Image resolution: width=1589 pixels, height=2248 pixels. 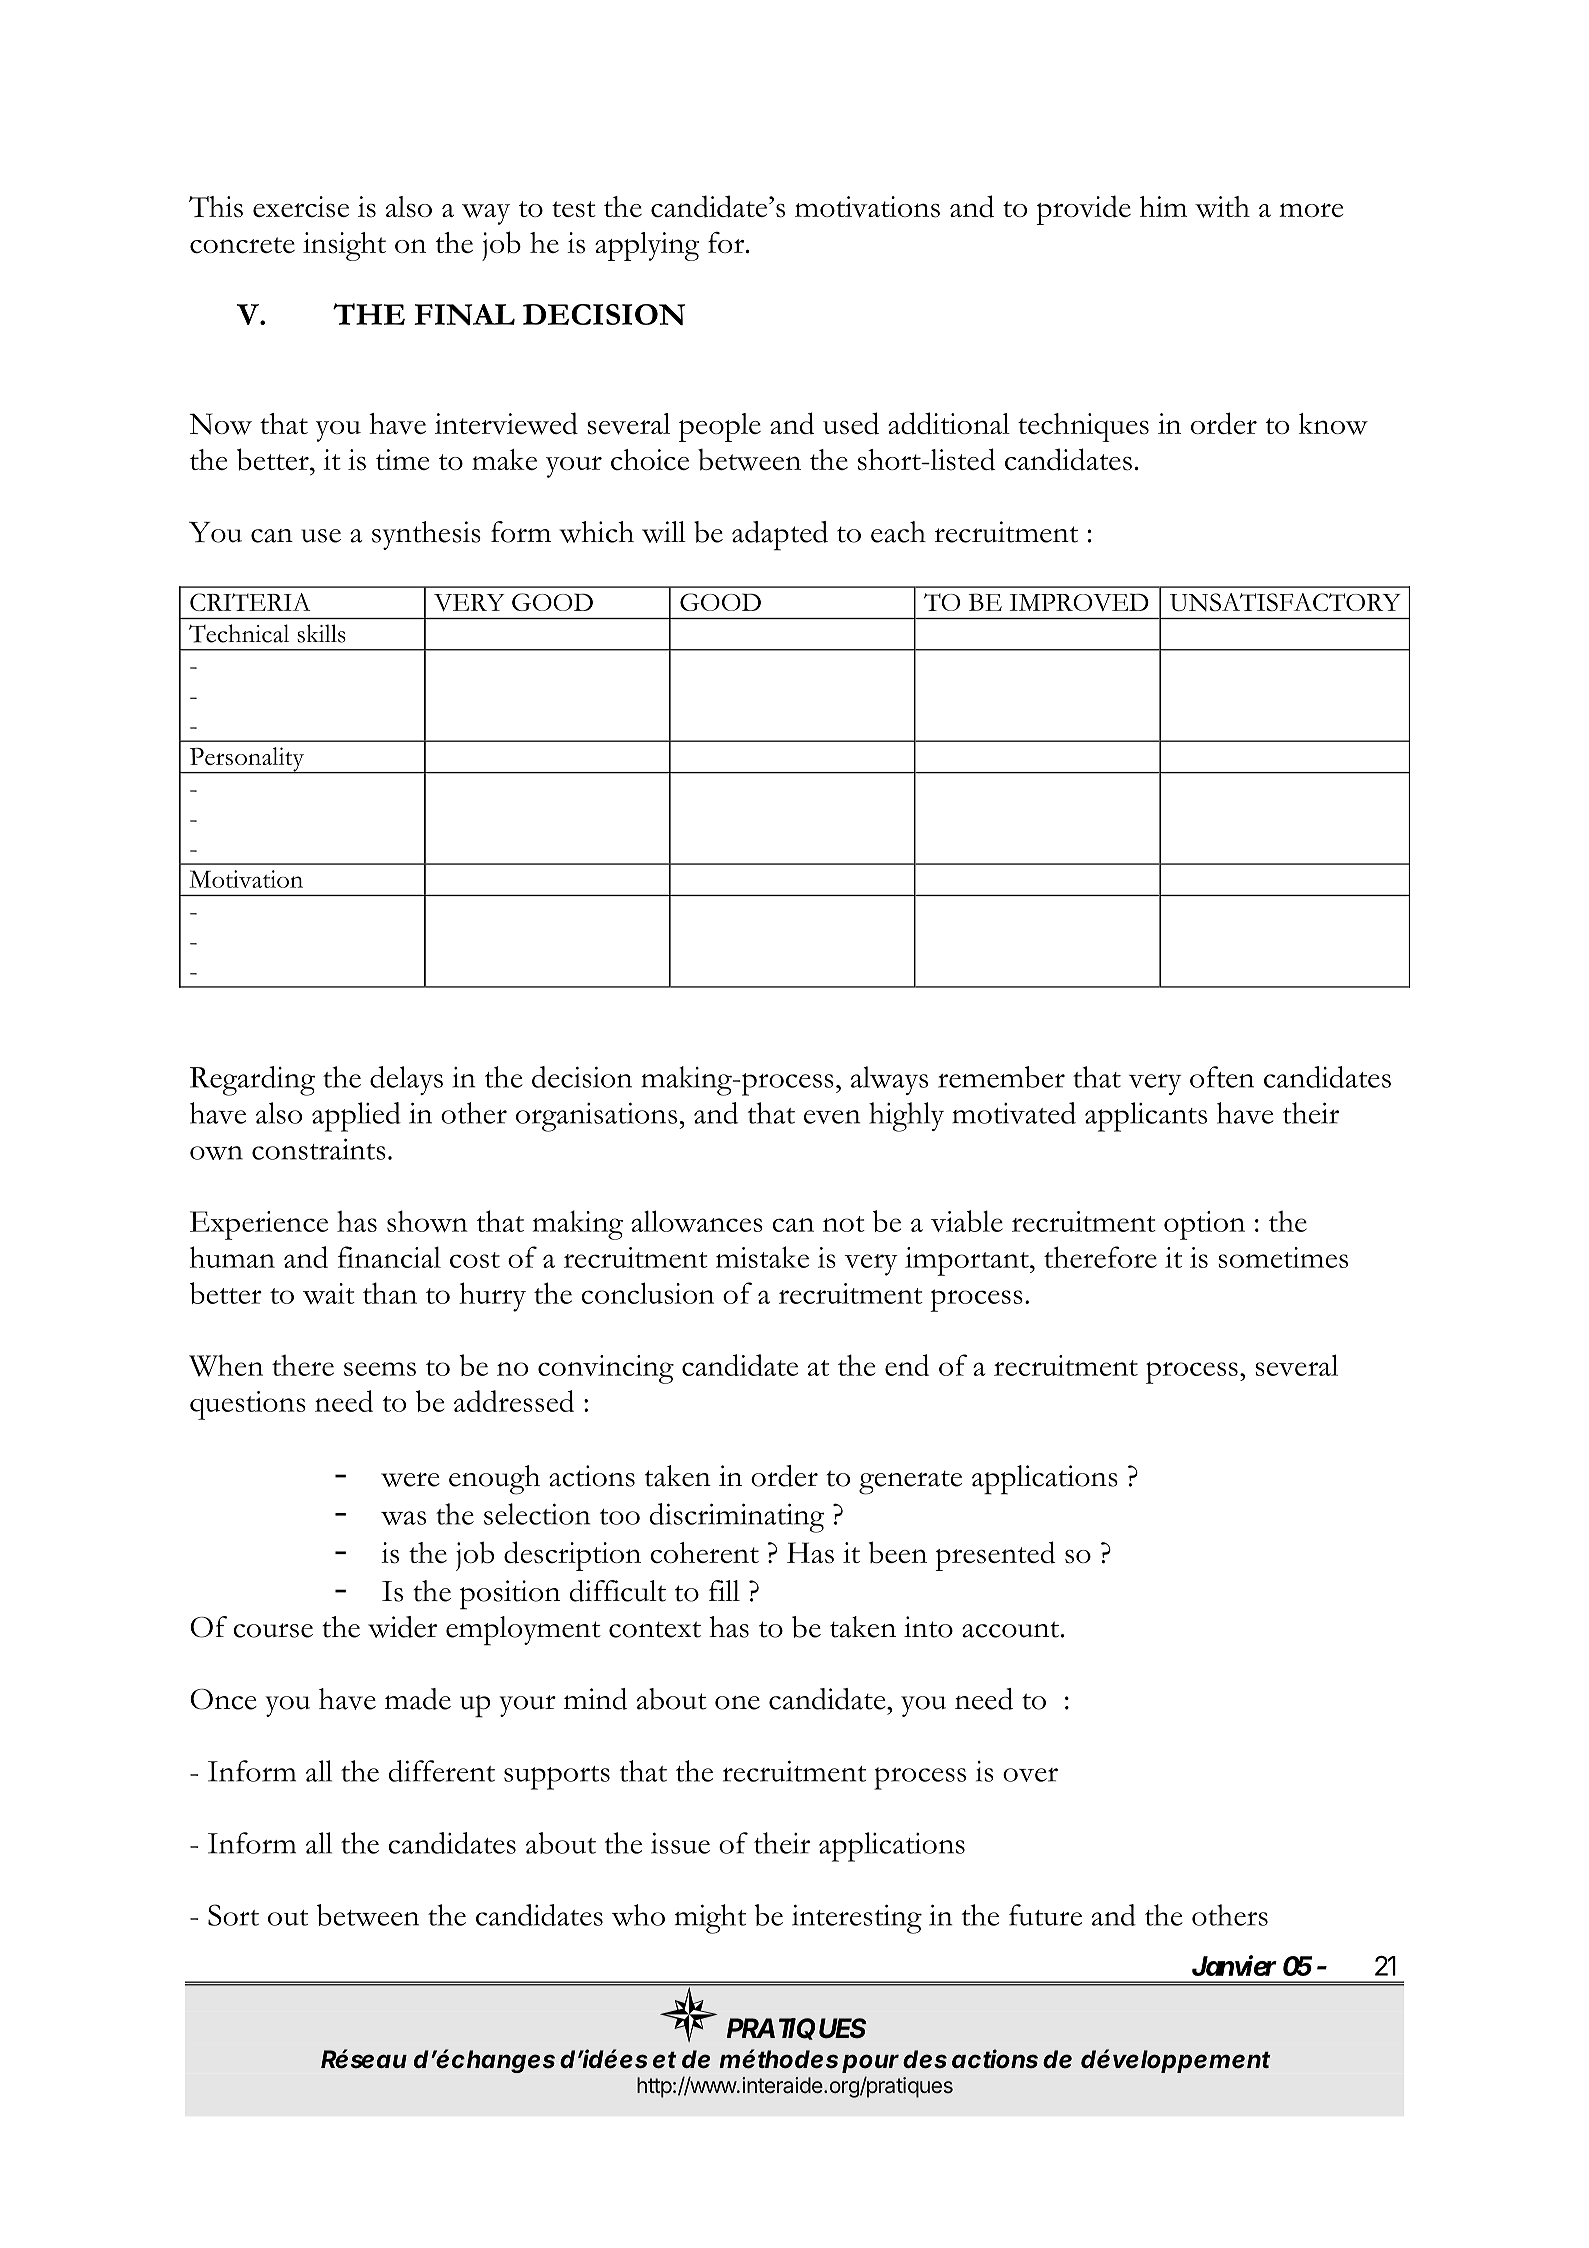 I want to click on Sort, so click(x=233, y=1915).
